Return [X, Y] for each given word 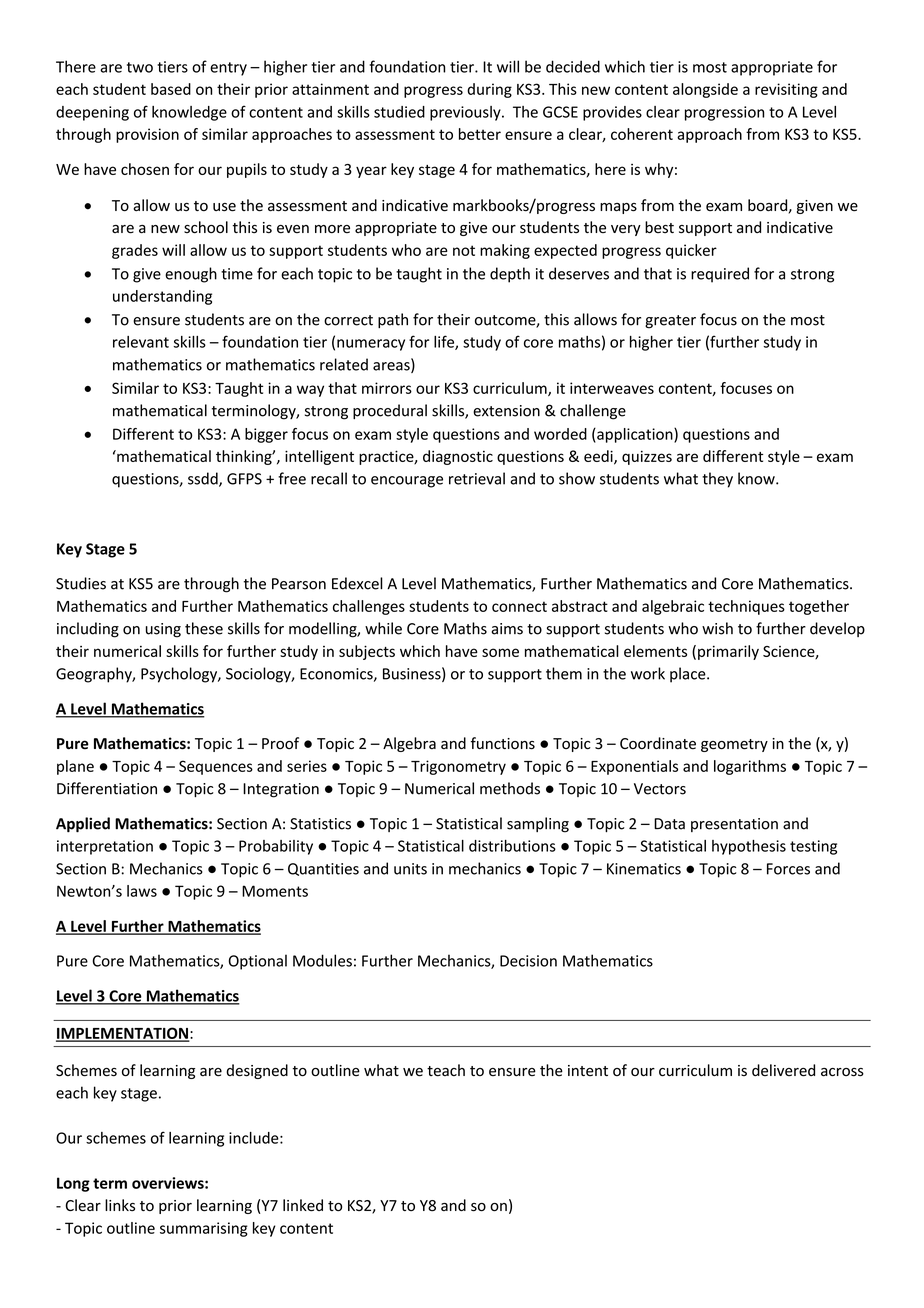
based [171, 89]
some [500, 652]
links [120, 1205]
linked [303, 1205]
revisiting [786, 90]
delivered [783, 1070]
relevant [141, 342]
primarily [728, 652]
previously [466, 113]
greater [670, 322]
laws [142, 891]
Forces [788, 869]
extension [506, 411]
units [410, 869]
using [163, 630]
